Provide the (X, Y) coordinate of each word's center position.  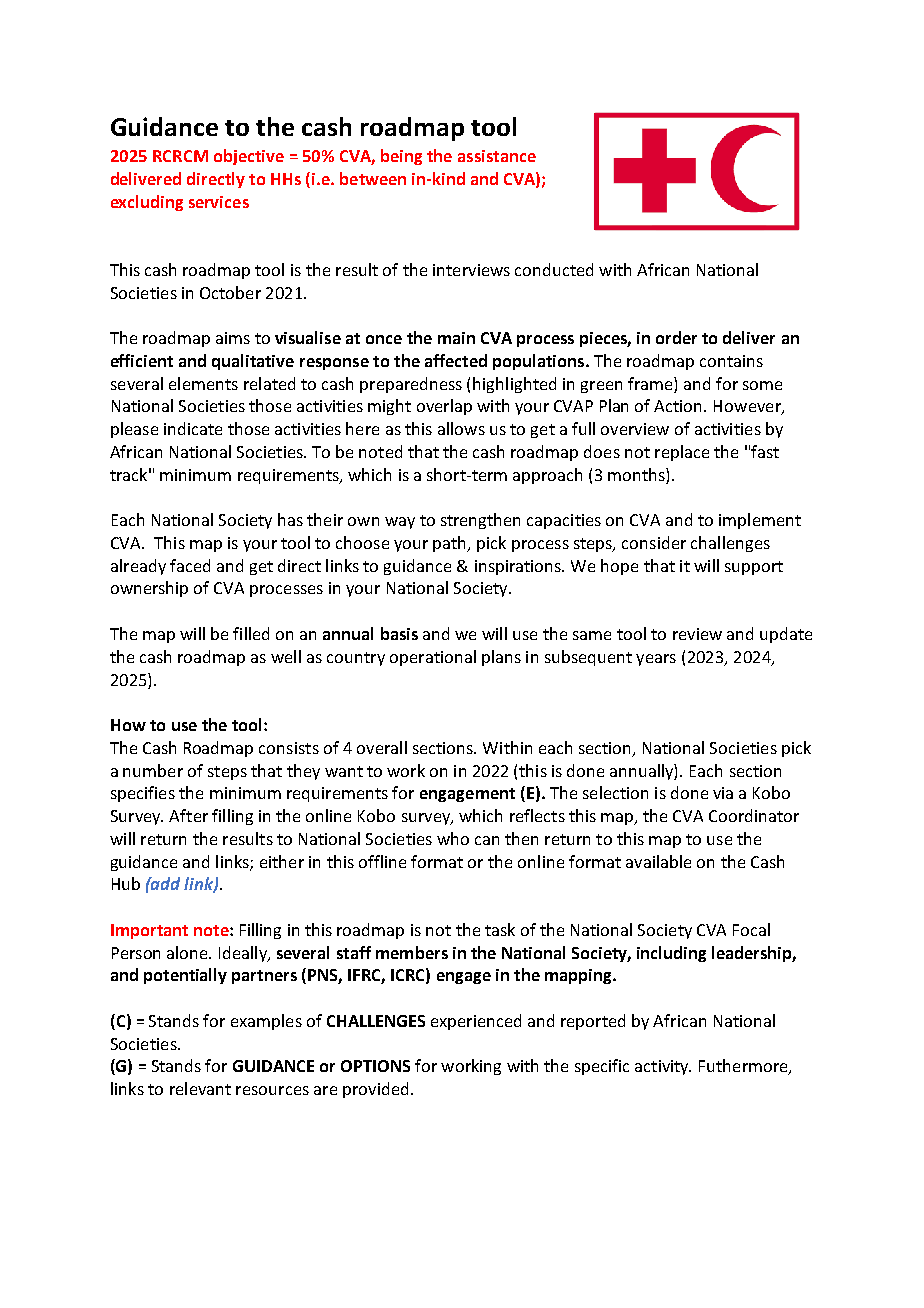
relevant (200, 1088)
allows (461, 428)
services (219, 202)
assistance (497, 156)
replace (682, 453)
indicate (193, 428)
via (723, 793)
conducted (554, 269)
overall (382, 747)
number (153, 770)
